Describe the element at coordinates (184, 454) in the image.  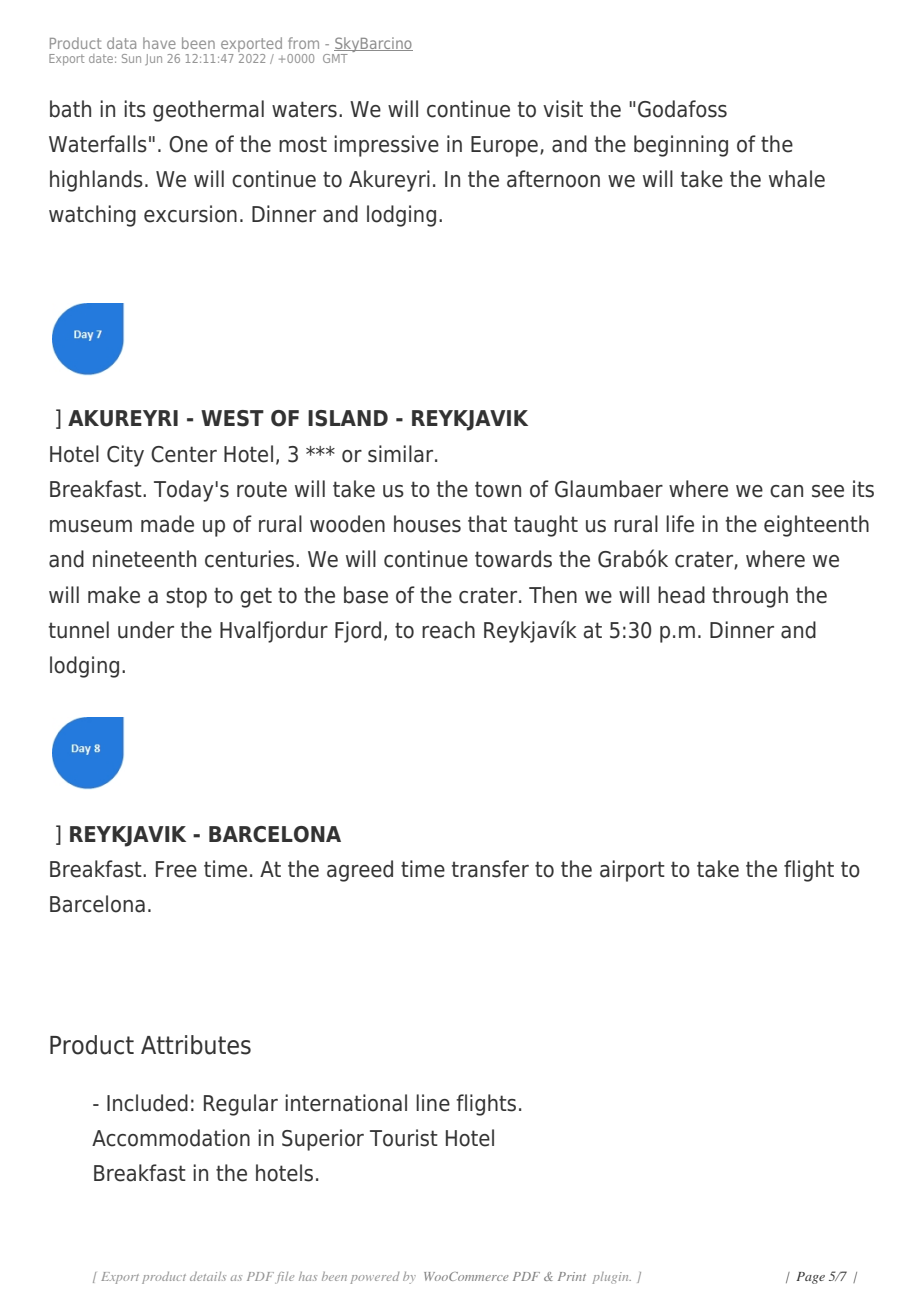
I see `Center` at that location.
